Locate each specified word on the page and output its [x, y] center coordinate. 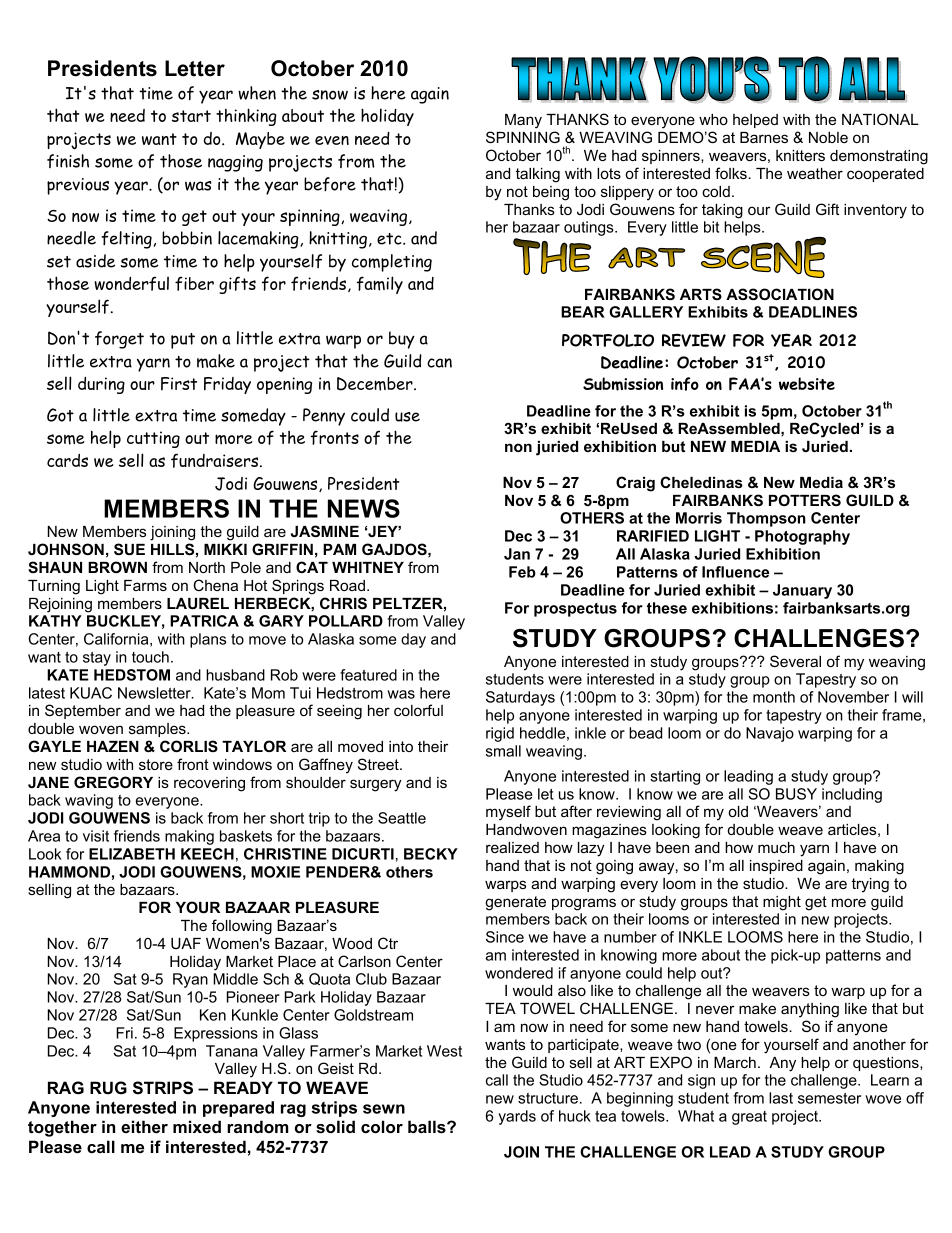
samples [158, 730]
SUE [129, 549]
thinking [246, 117]
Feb [522, 572]
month [774, 697]
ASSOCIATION [780, 294]
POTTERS [805, 500]
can [439, 363]
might [782, 903]
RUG [108, 1088]
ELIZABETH [132, 854]
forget [119, 340]
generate [515, 903]
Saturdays [520, 698]
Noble [828, 137]
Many [523, 121]
